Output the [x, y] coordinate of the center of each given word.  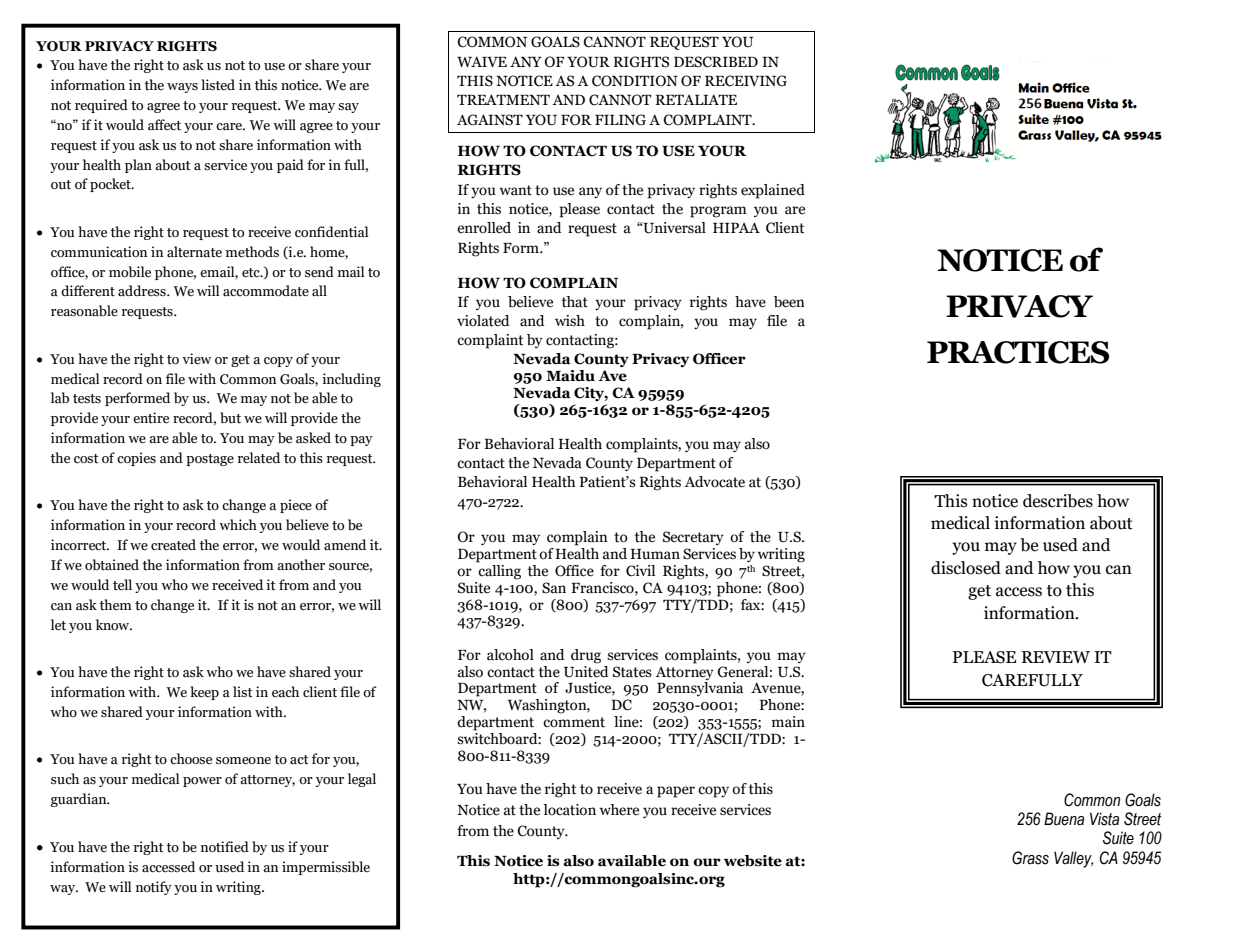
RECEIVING [746, 81]
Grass [1030, 858]
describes [1058, 501]
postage [210, 460]
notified [225, 847]
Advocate [714, 482]
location [569, 810]
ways [182, 88]
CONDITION [635, 81]
